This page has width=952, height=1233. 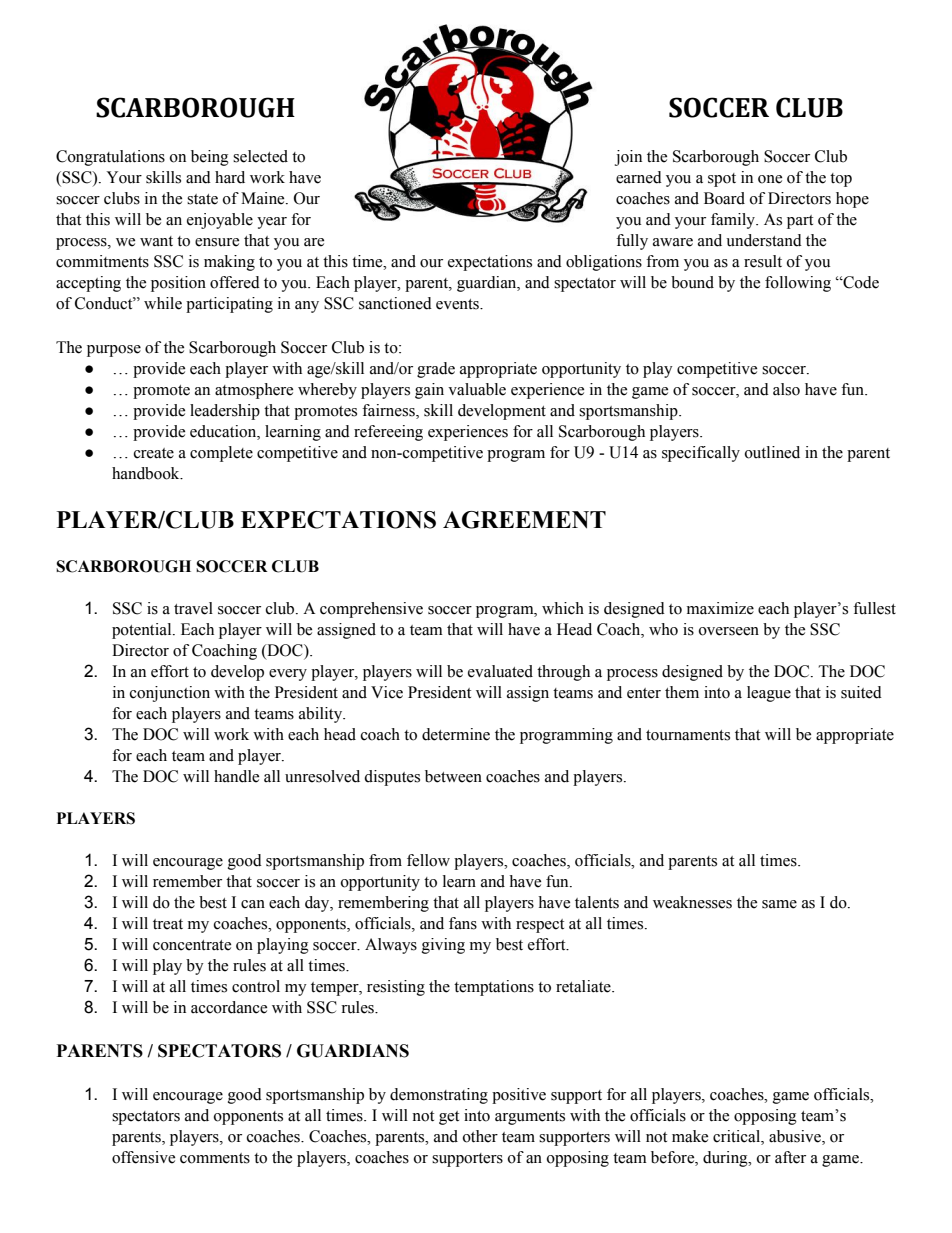 I want to click on state, so click(x=202, y=199).
